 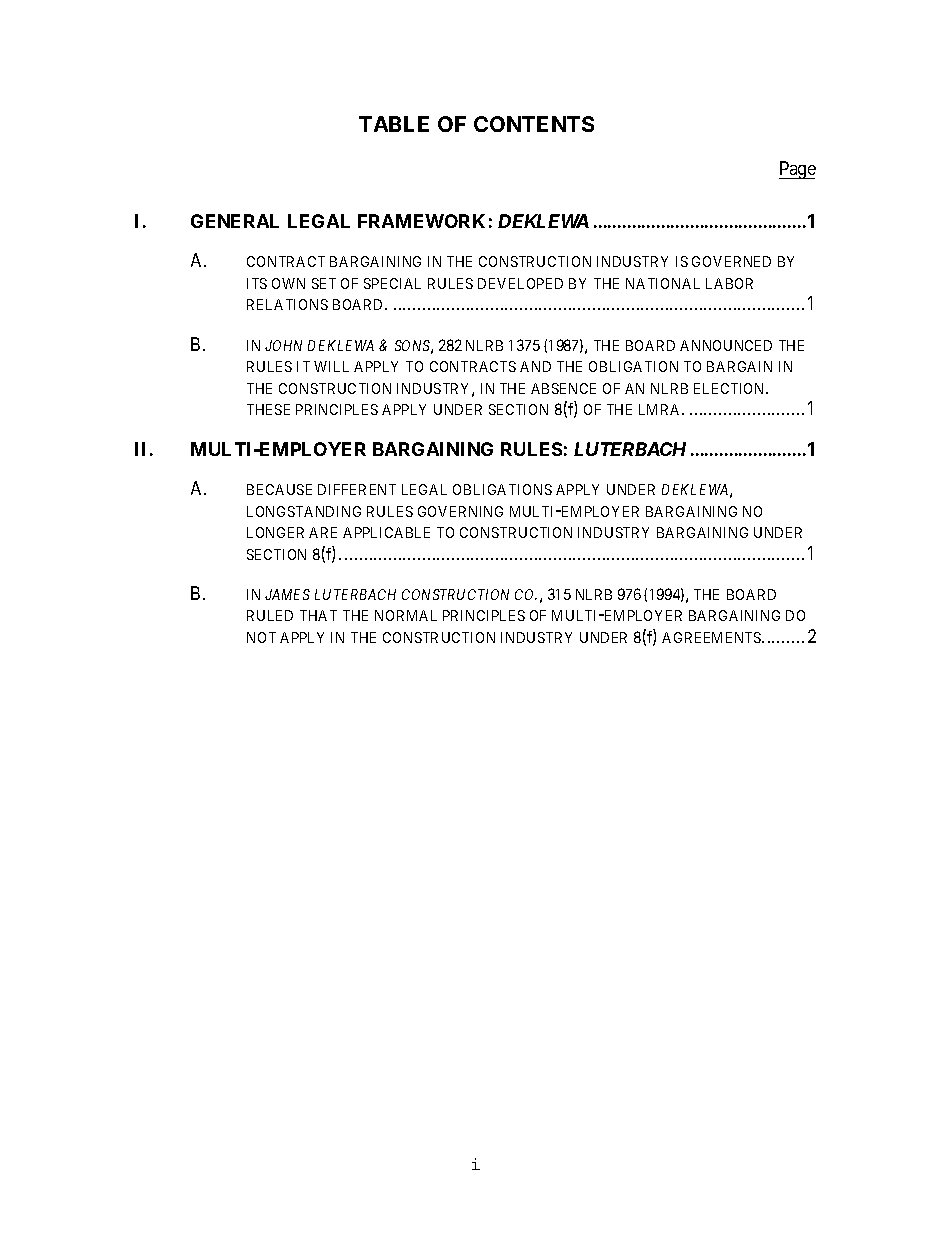 I want to click on NORMAL, so click(x=406, y=615).
